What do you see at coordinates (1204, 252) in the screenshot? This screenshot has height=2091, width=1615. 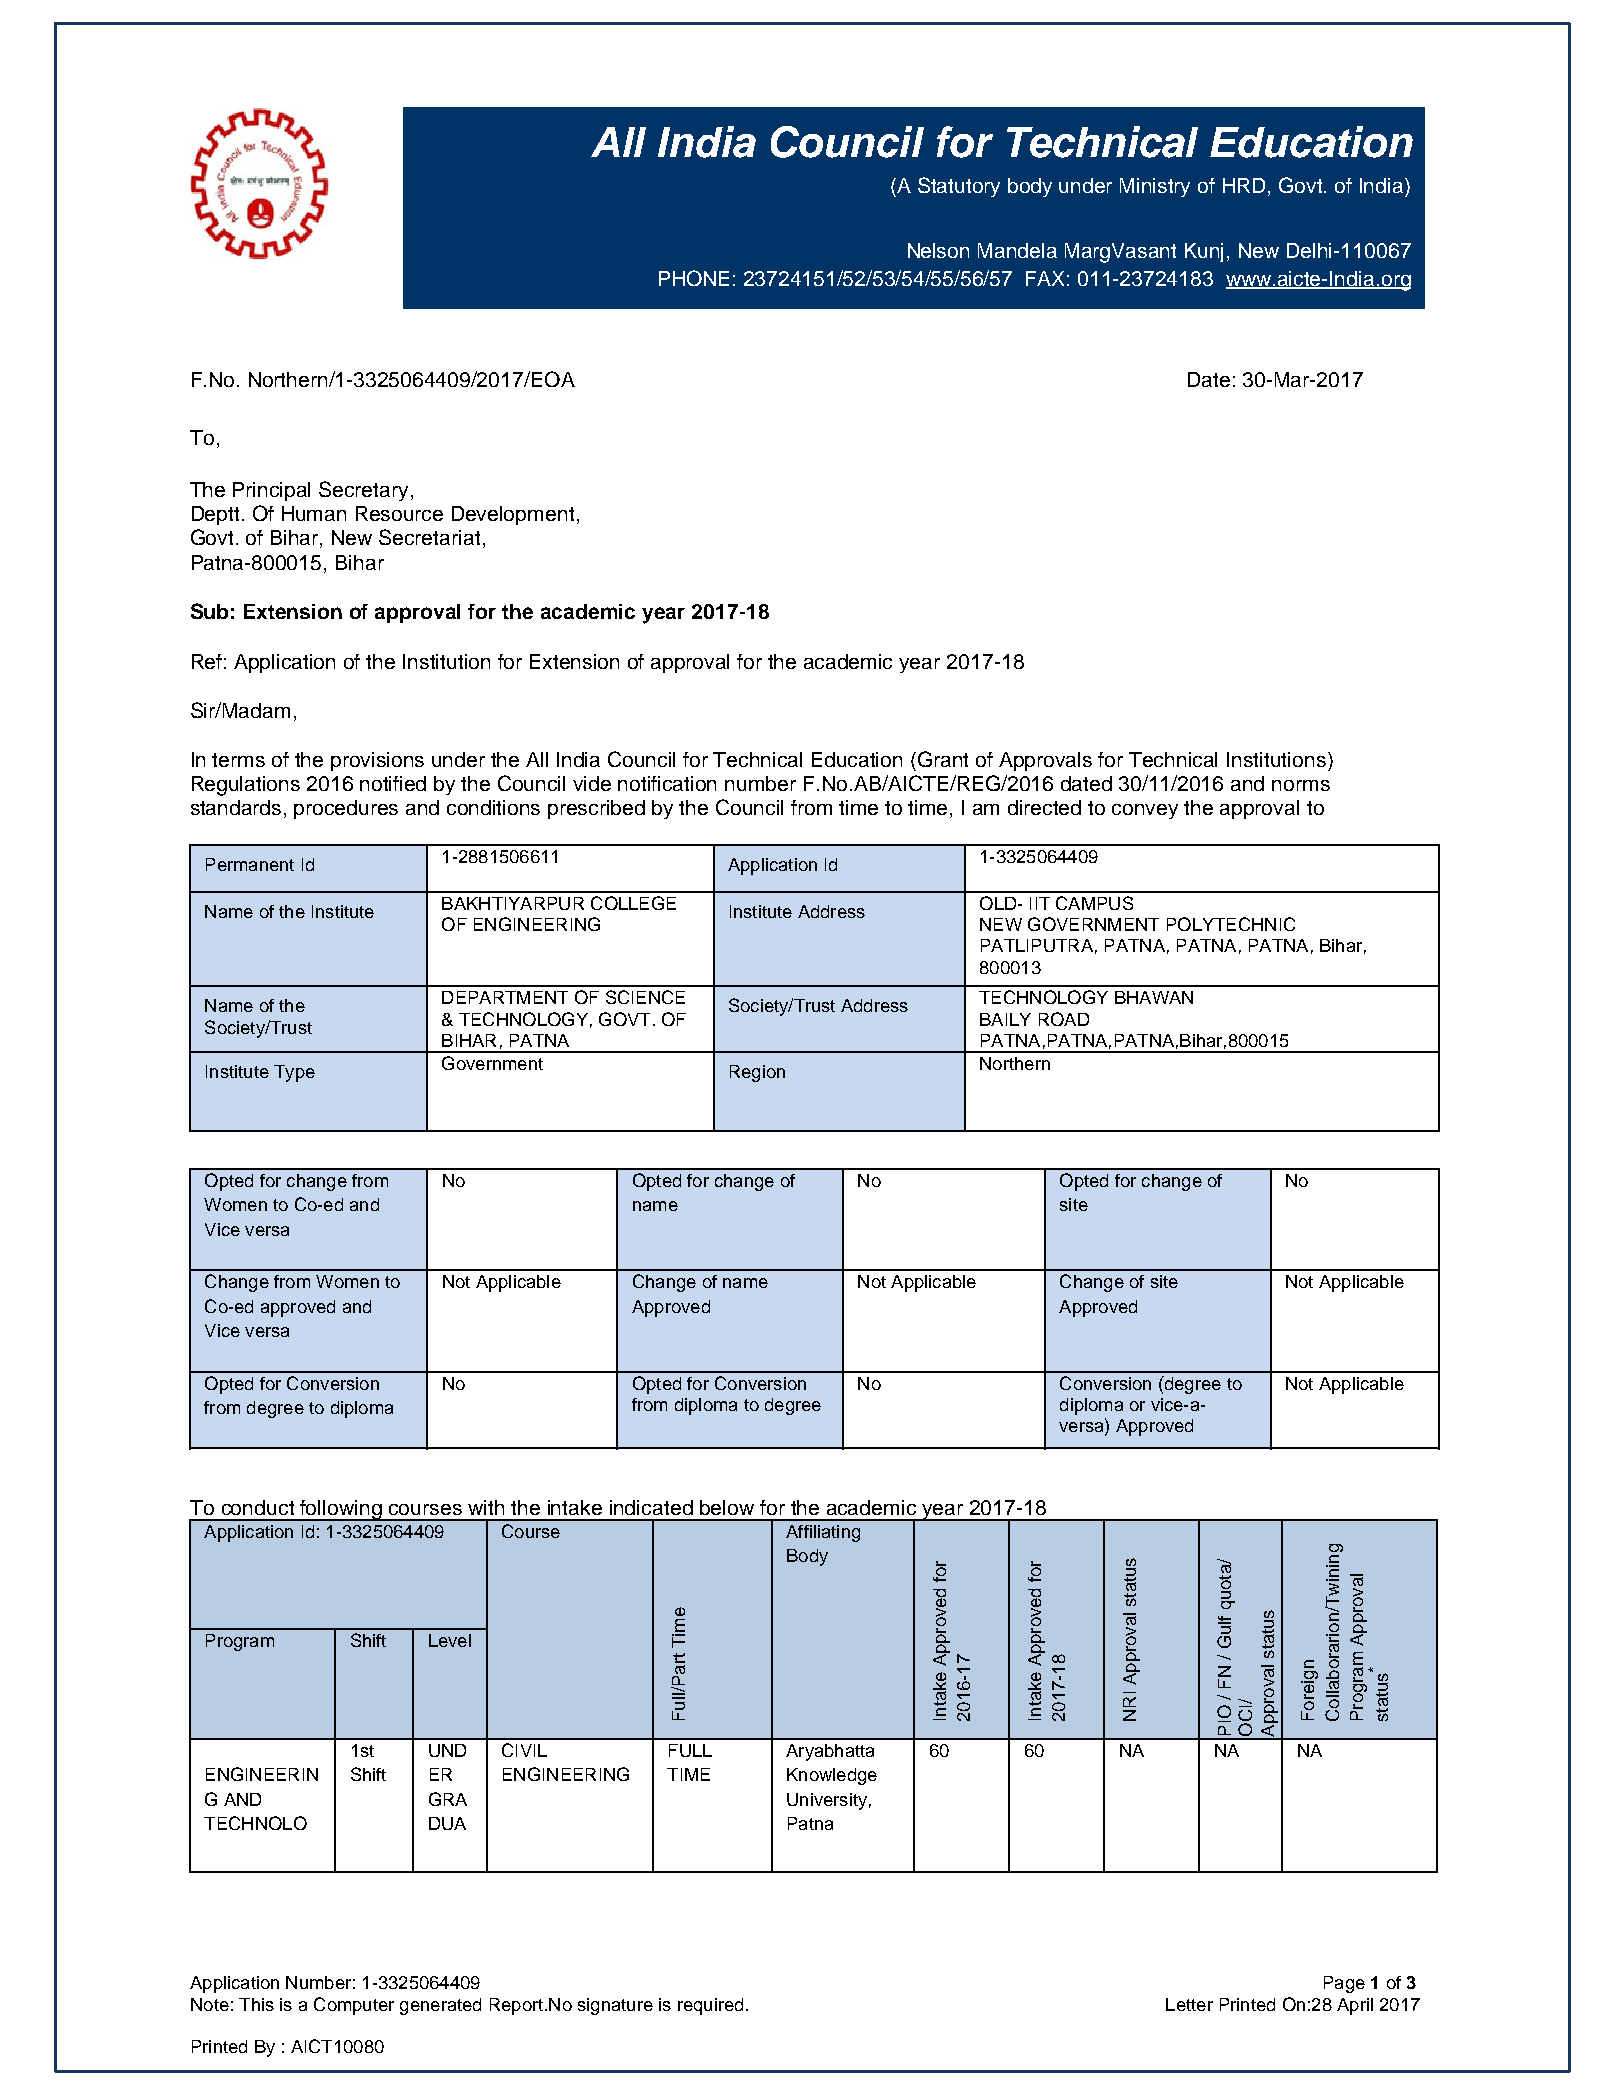 I see `Kunj` at bounding box center [1204, 252].
